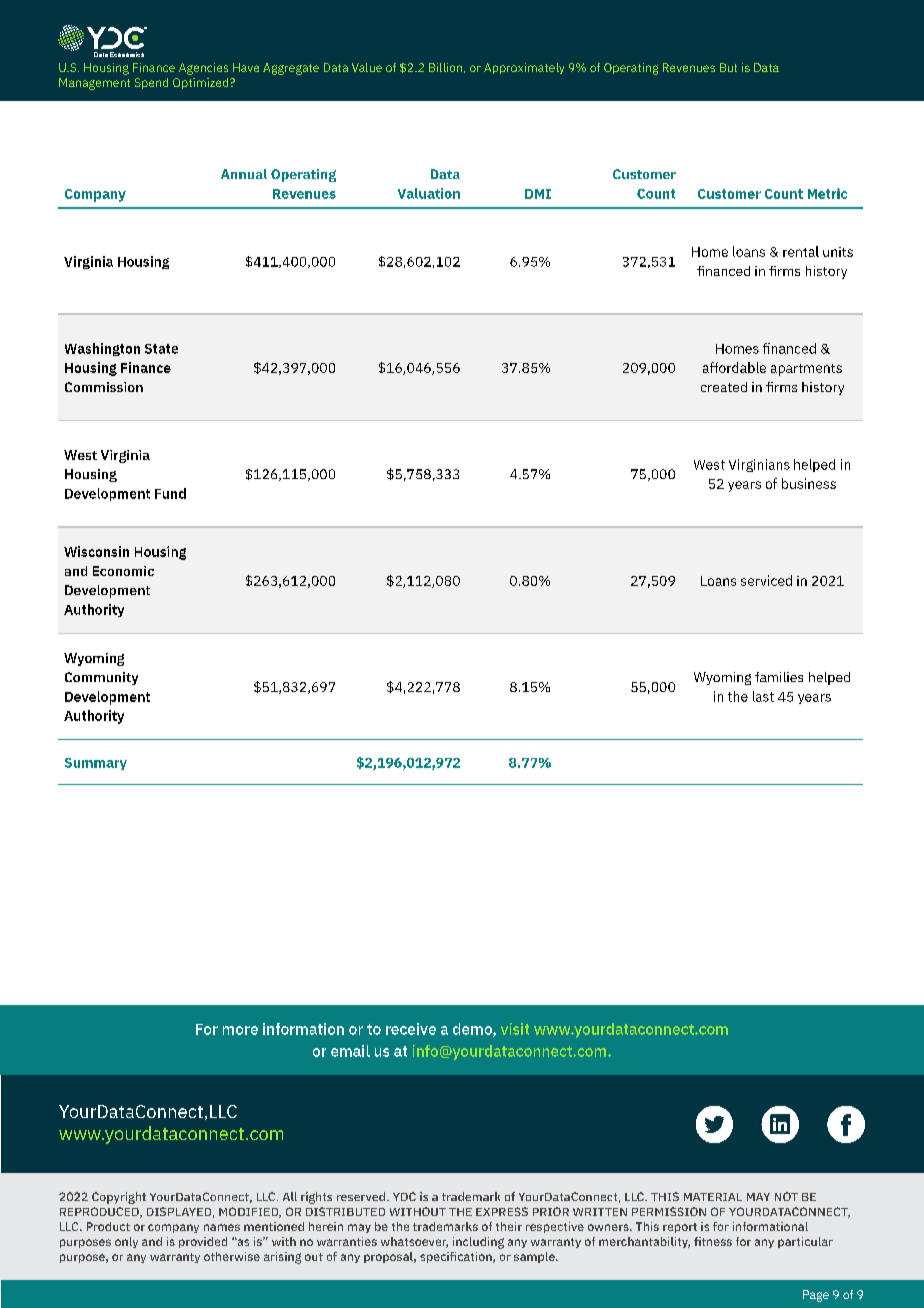  What do you see at coordinates (429, 193) in the page?
I see `Valuation` at bounding box center [429, 193].
